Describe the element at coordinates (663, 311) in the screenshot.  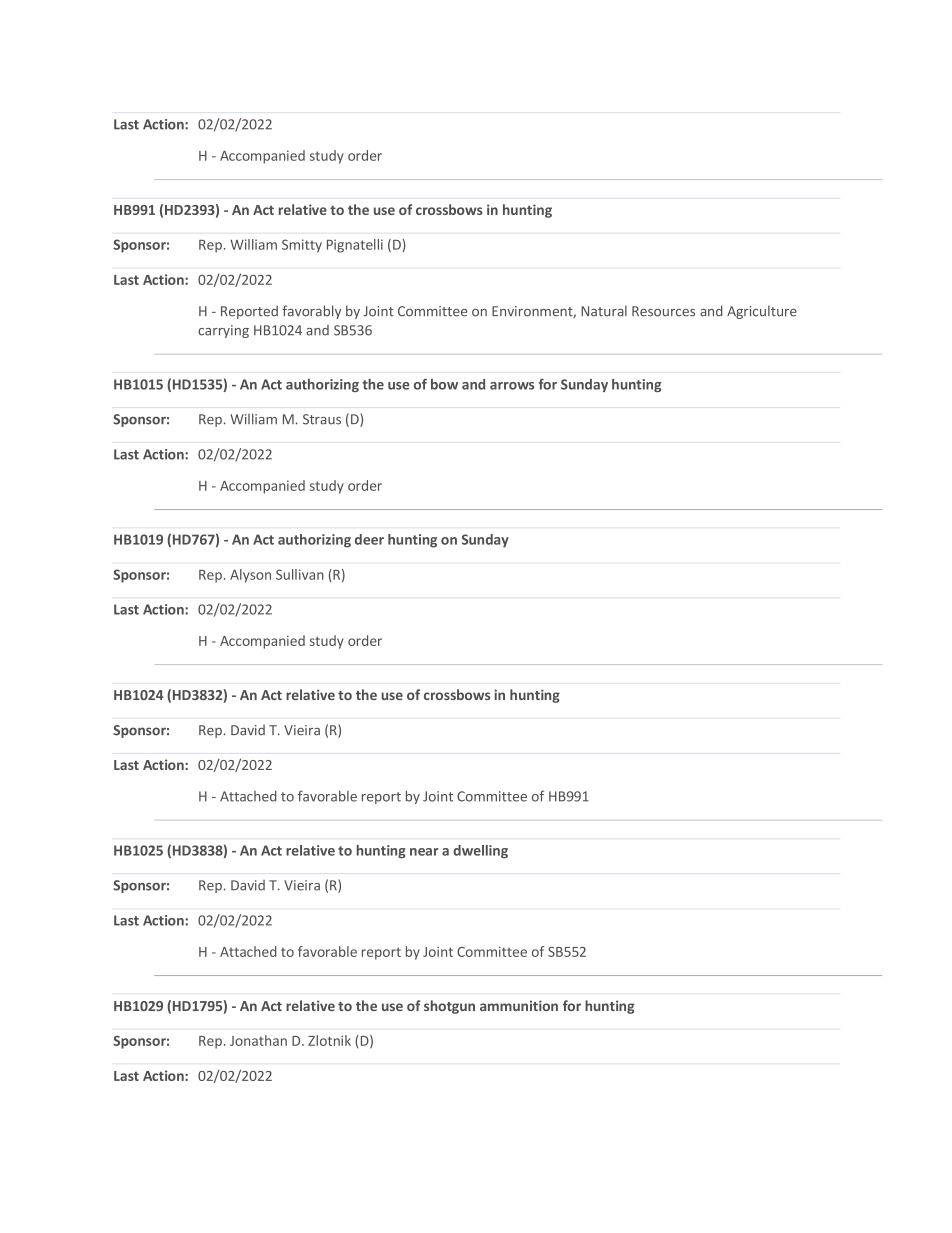
I see `Resources` at that location.
